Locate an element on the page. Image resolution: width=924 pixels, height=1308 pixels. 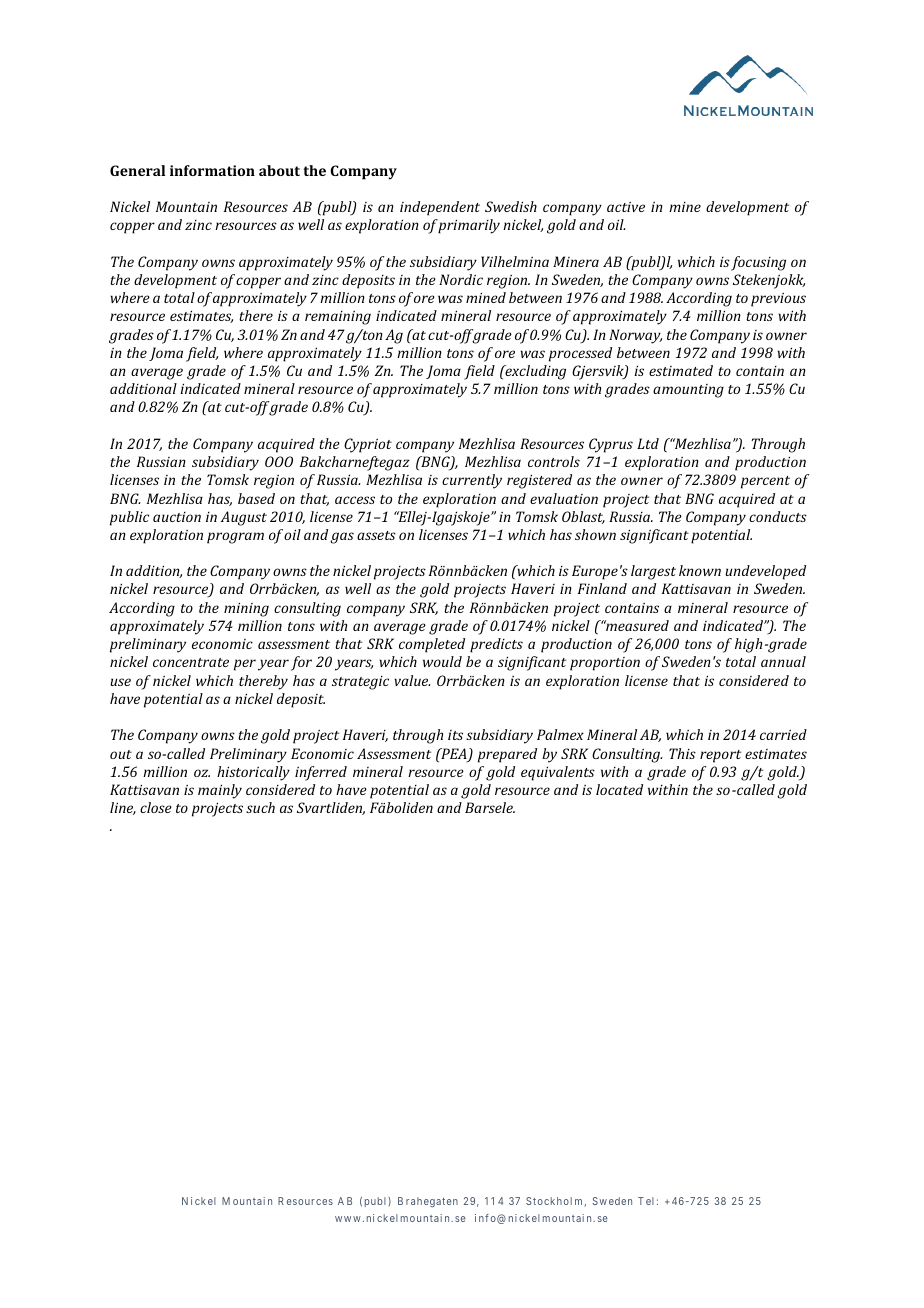
completed is located at coordinates (432, 645).
